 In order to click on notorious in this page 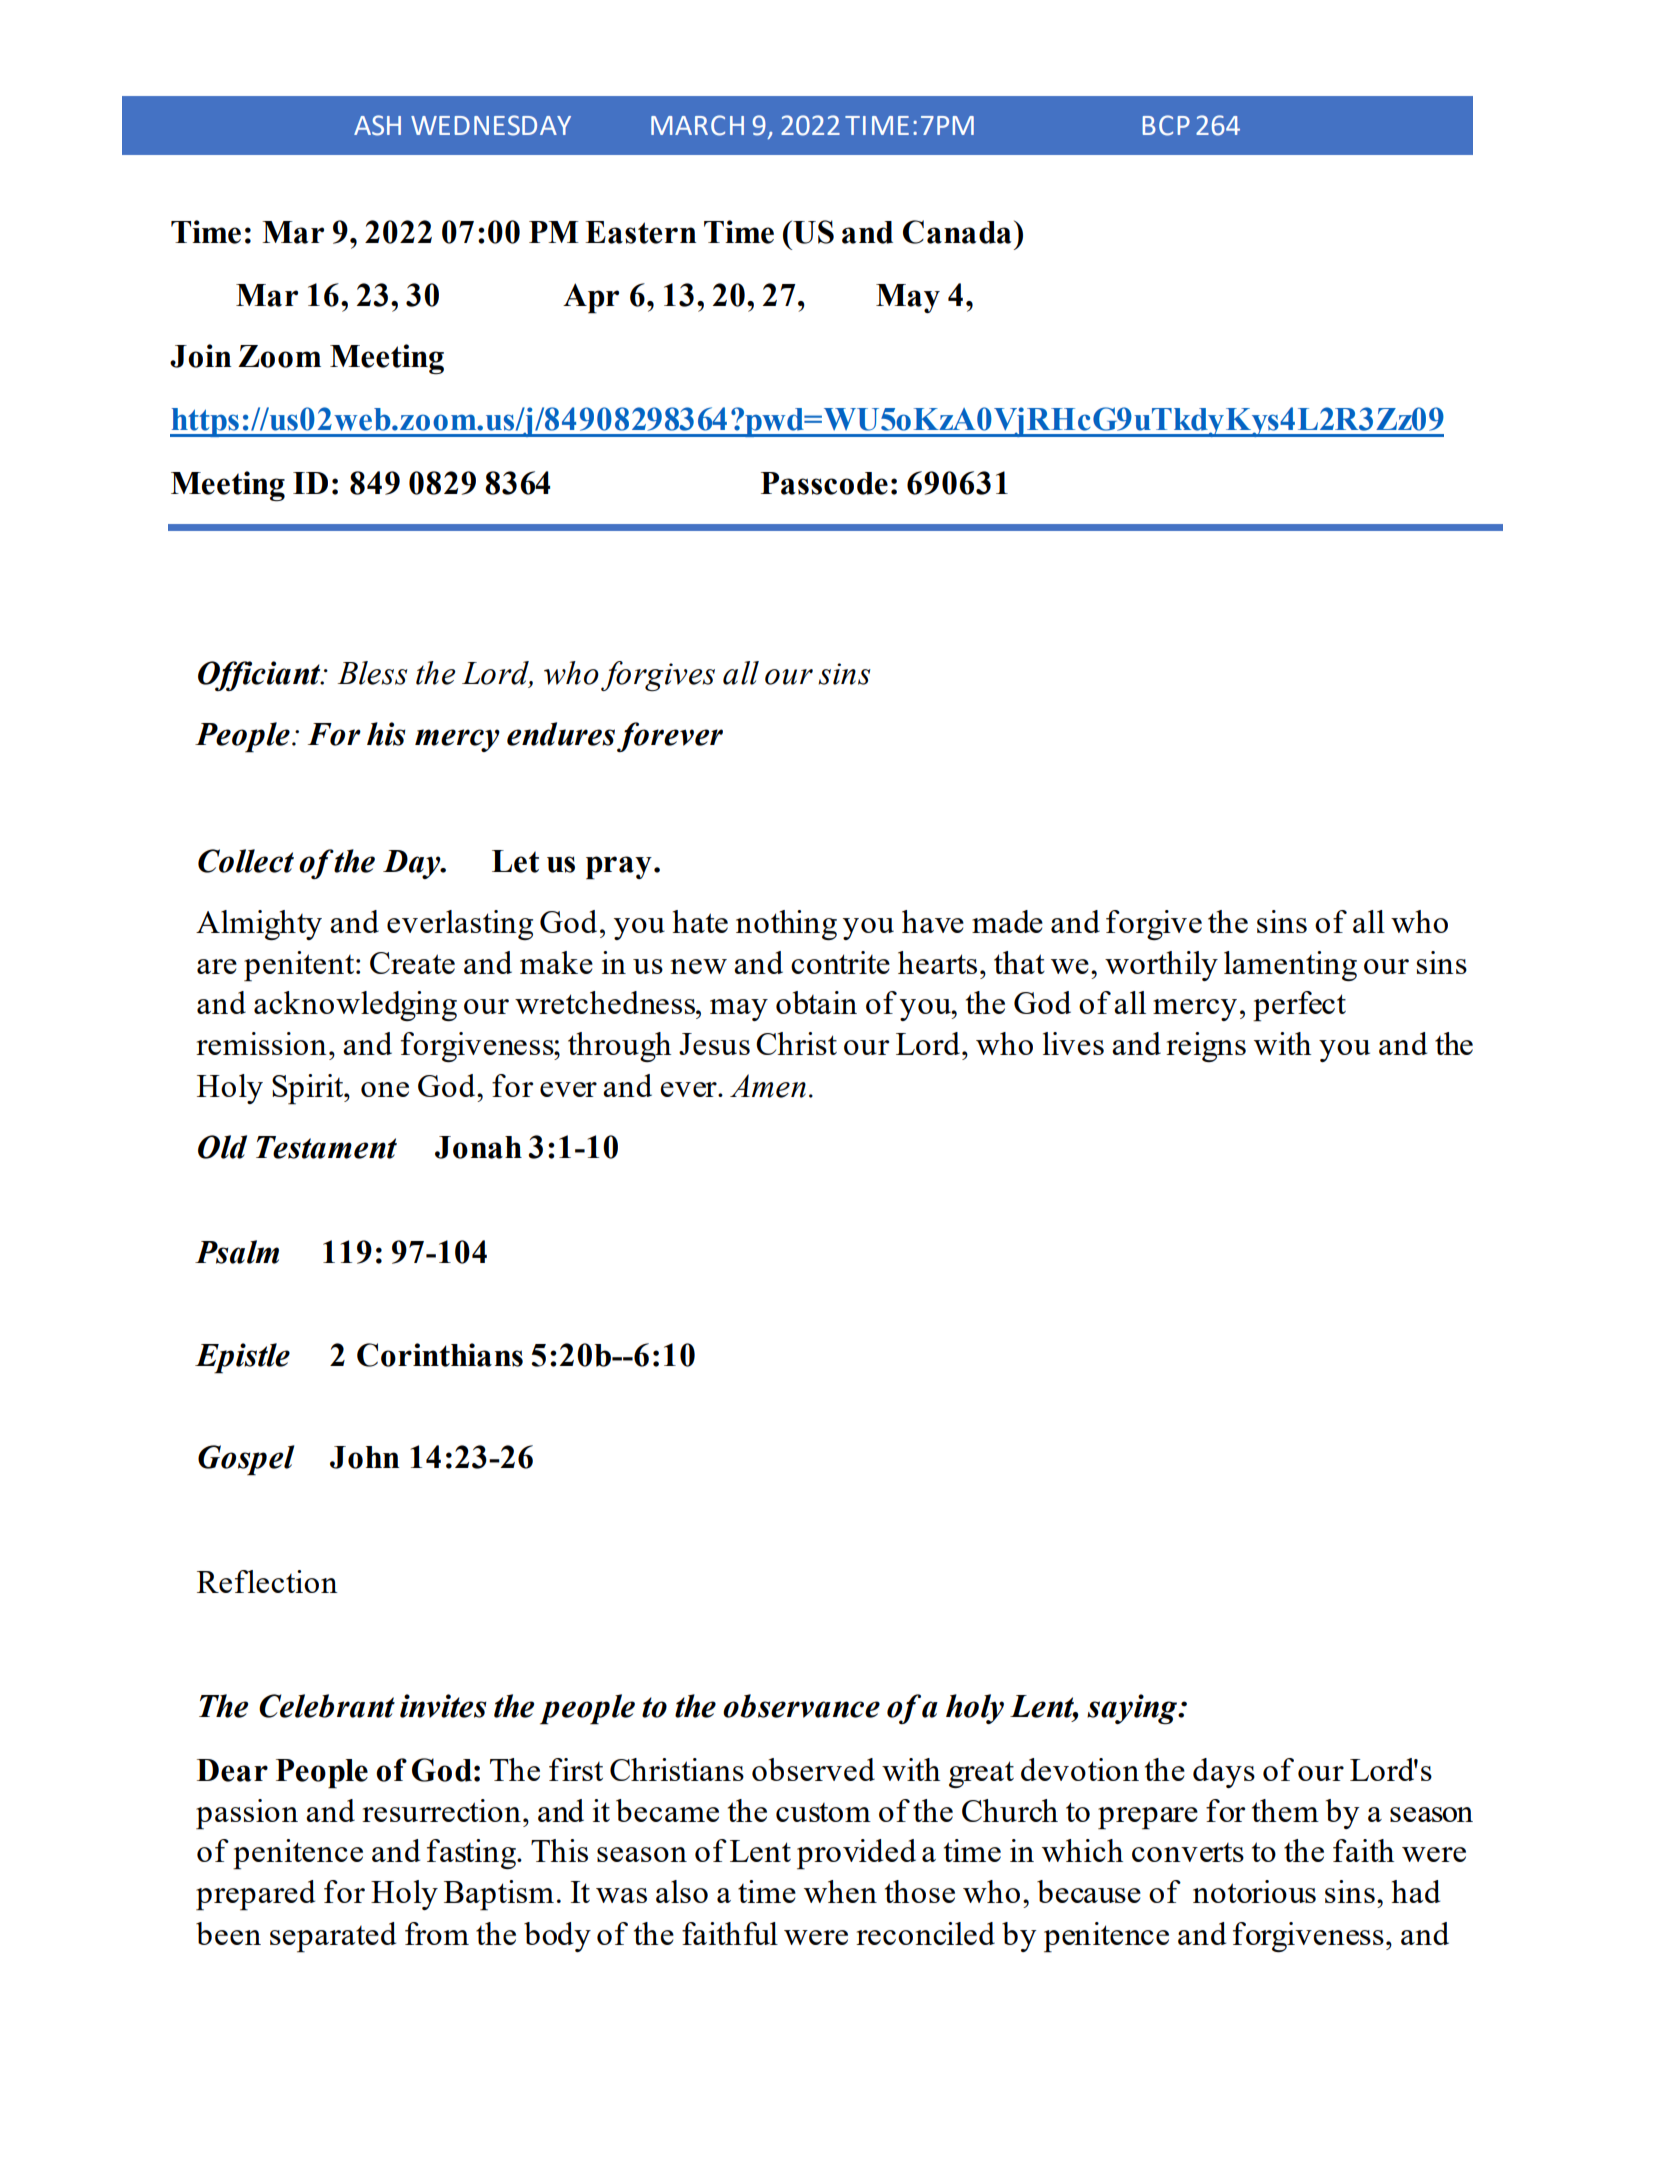, I will do `click(1254, 1891)`.
